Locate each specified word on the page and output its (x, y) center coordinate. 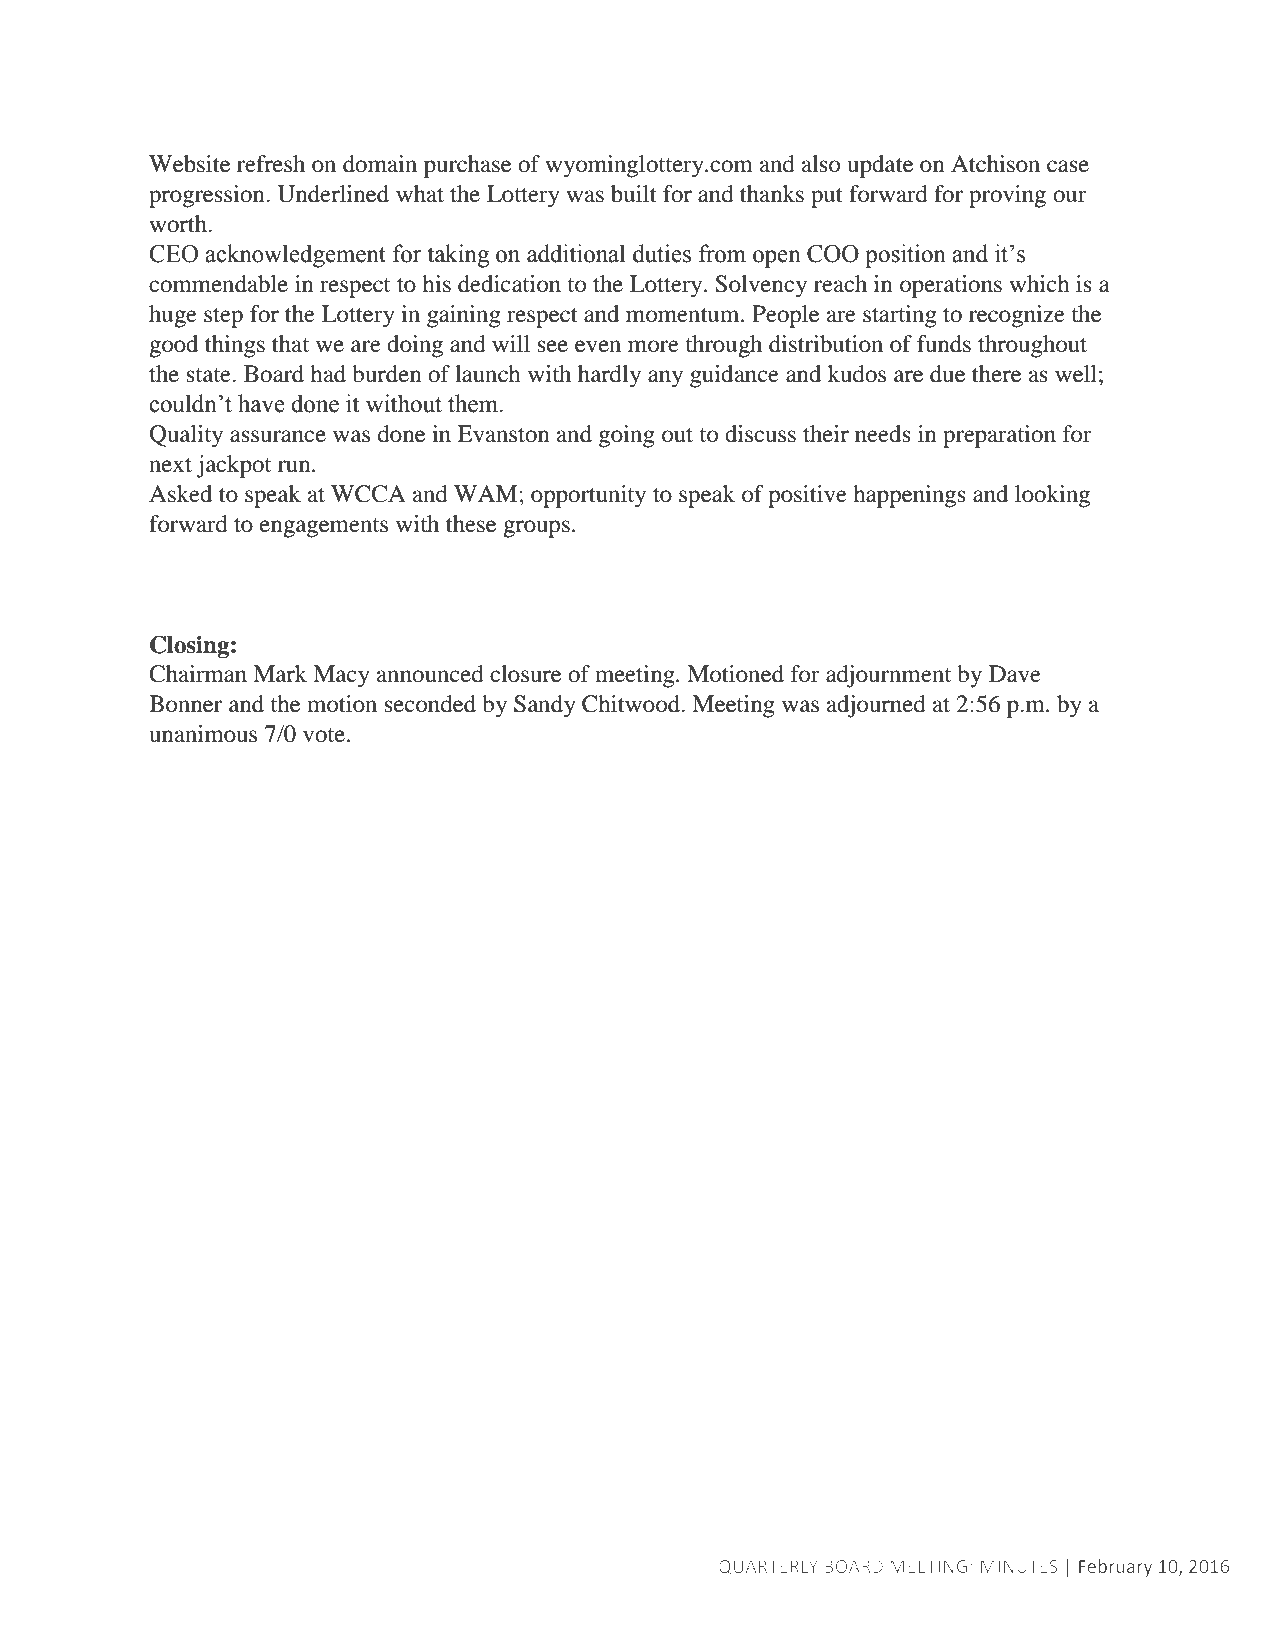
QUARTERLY (768, 1567)
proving (1007, 196)
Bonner (185, 704)
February (1115, 1568)
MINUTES (1019, 1566)
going (627, 436)
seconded (430, 704)
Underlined (333, 194)
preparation (999, 436)
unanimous (203, 734)
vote (324, 735)
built (634, 194)
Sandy (545, 706)
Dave (1015, 674)
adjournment (888, 676)
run (295, 466)
